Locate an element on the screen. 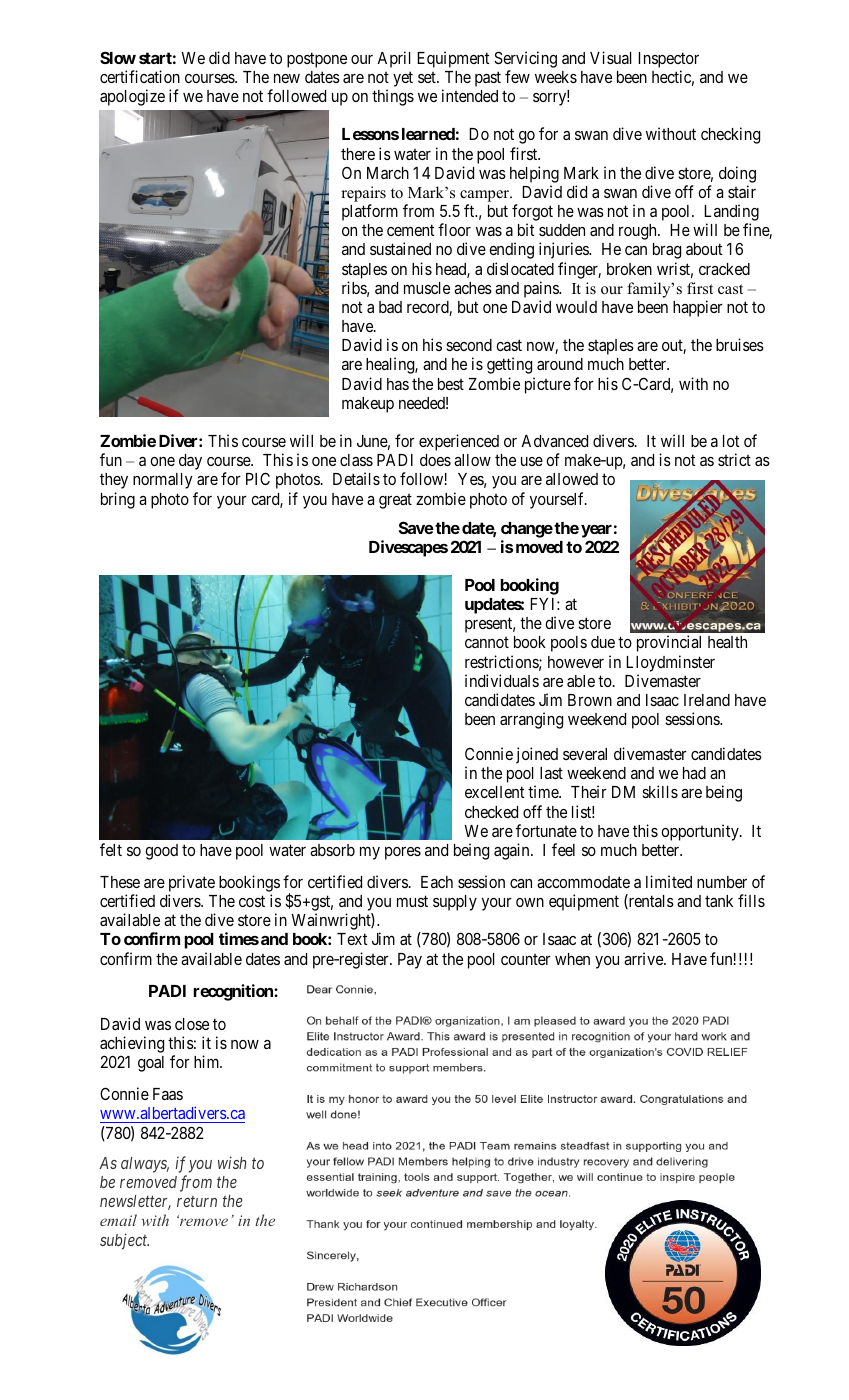 This screenshot has width=849, height=1400. Pay is located at coordinates (410, 961).
